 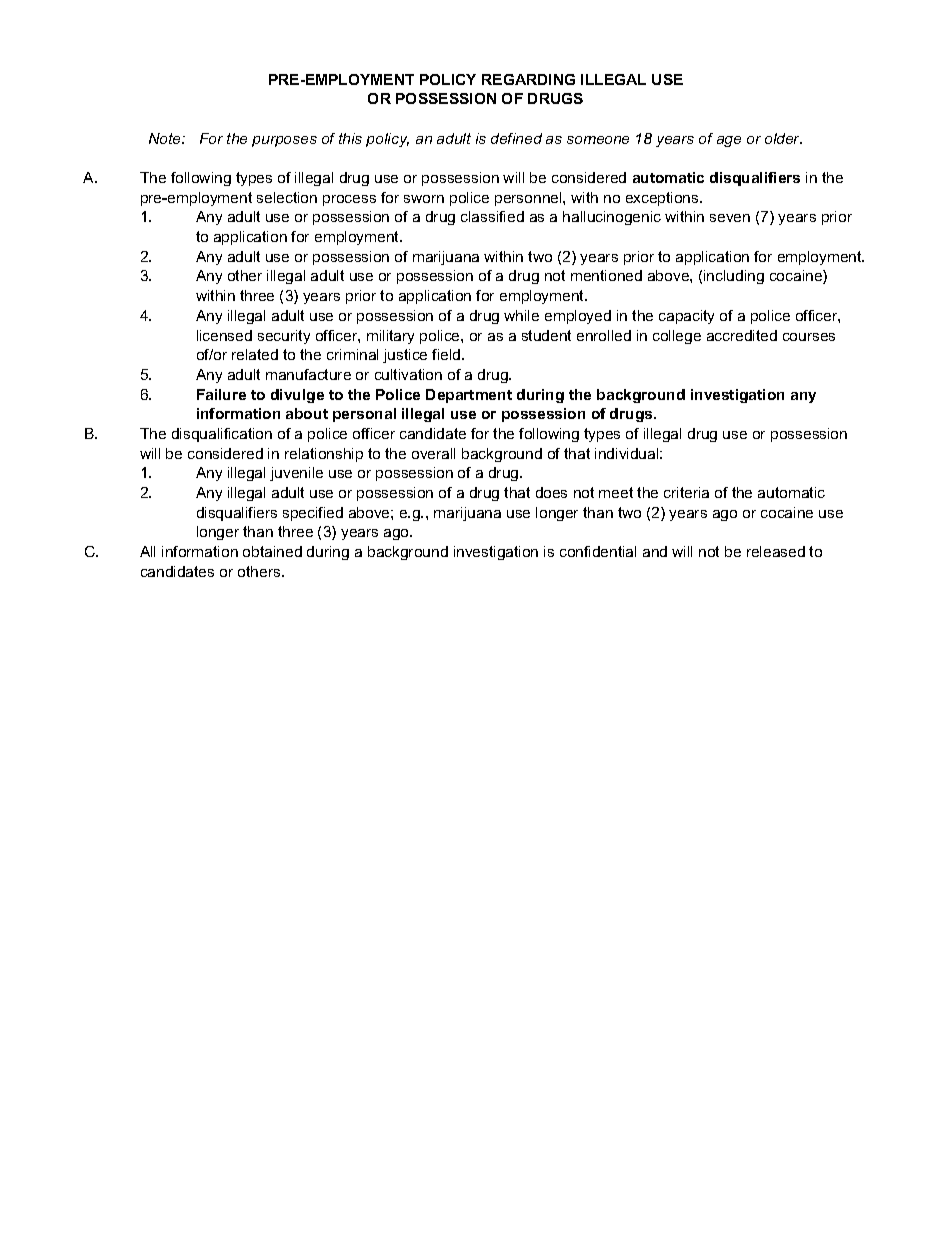 I want to click on accredited, so click(x=742, y=335).
